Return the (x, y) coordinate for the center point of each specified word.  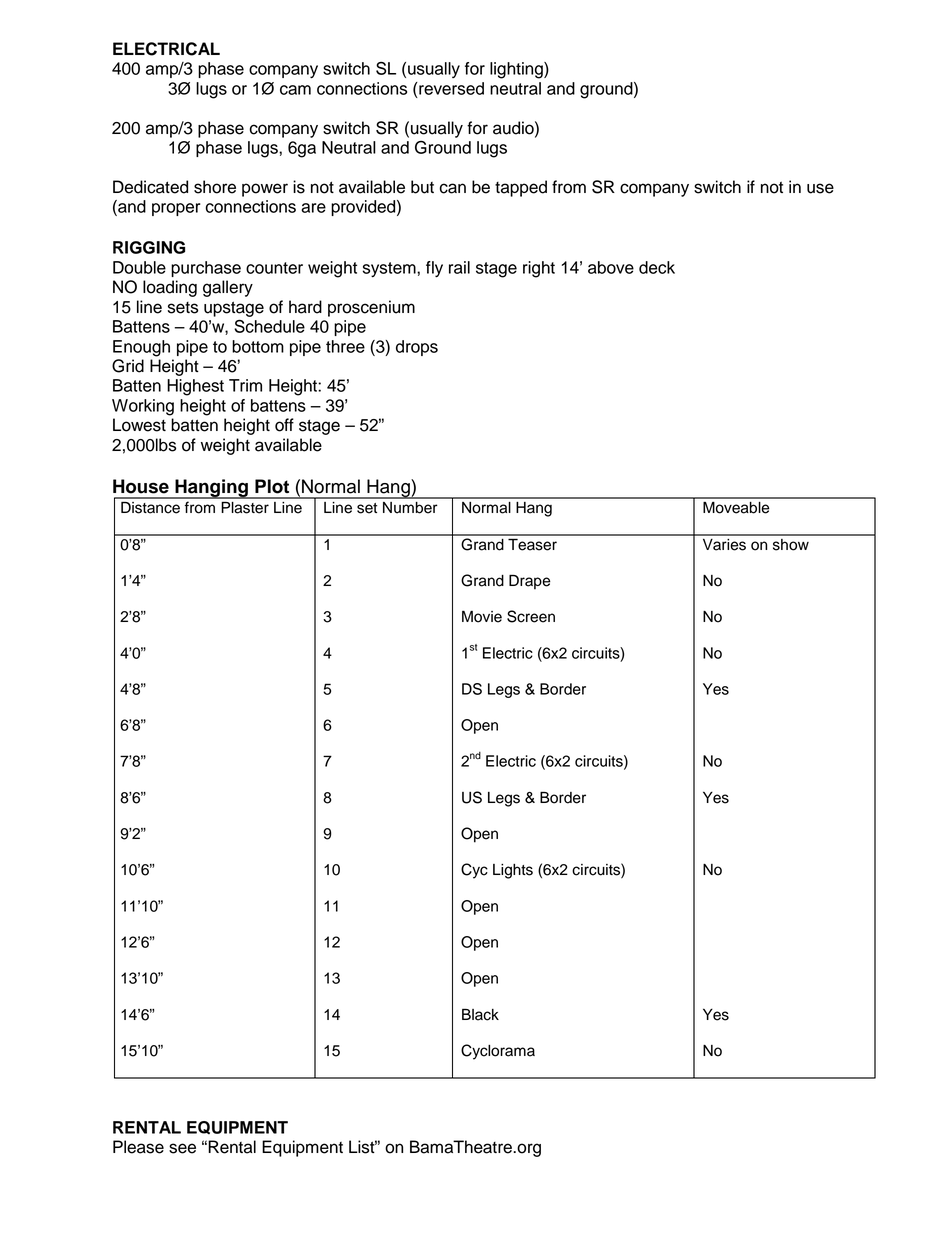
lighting (517, 70)
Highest (195, 387)
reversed (450, 88)
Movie (482, 616)
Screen (531, 616)
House (141, 486)
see (182, 1148)
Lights (513, 871)
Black (480, 1014)
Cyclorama (498, 1052)
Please (138, 1147)
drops (417, 348)
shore (215, 187)
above (611, 267)
